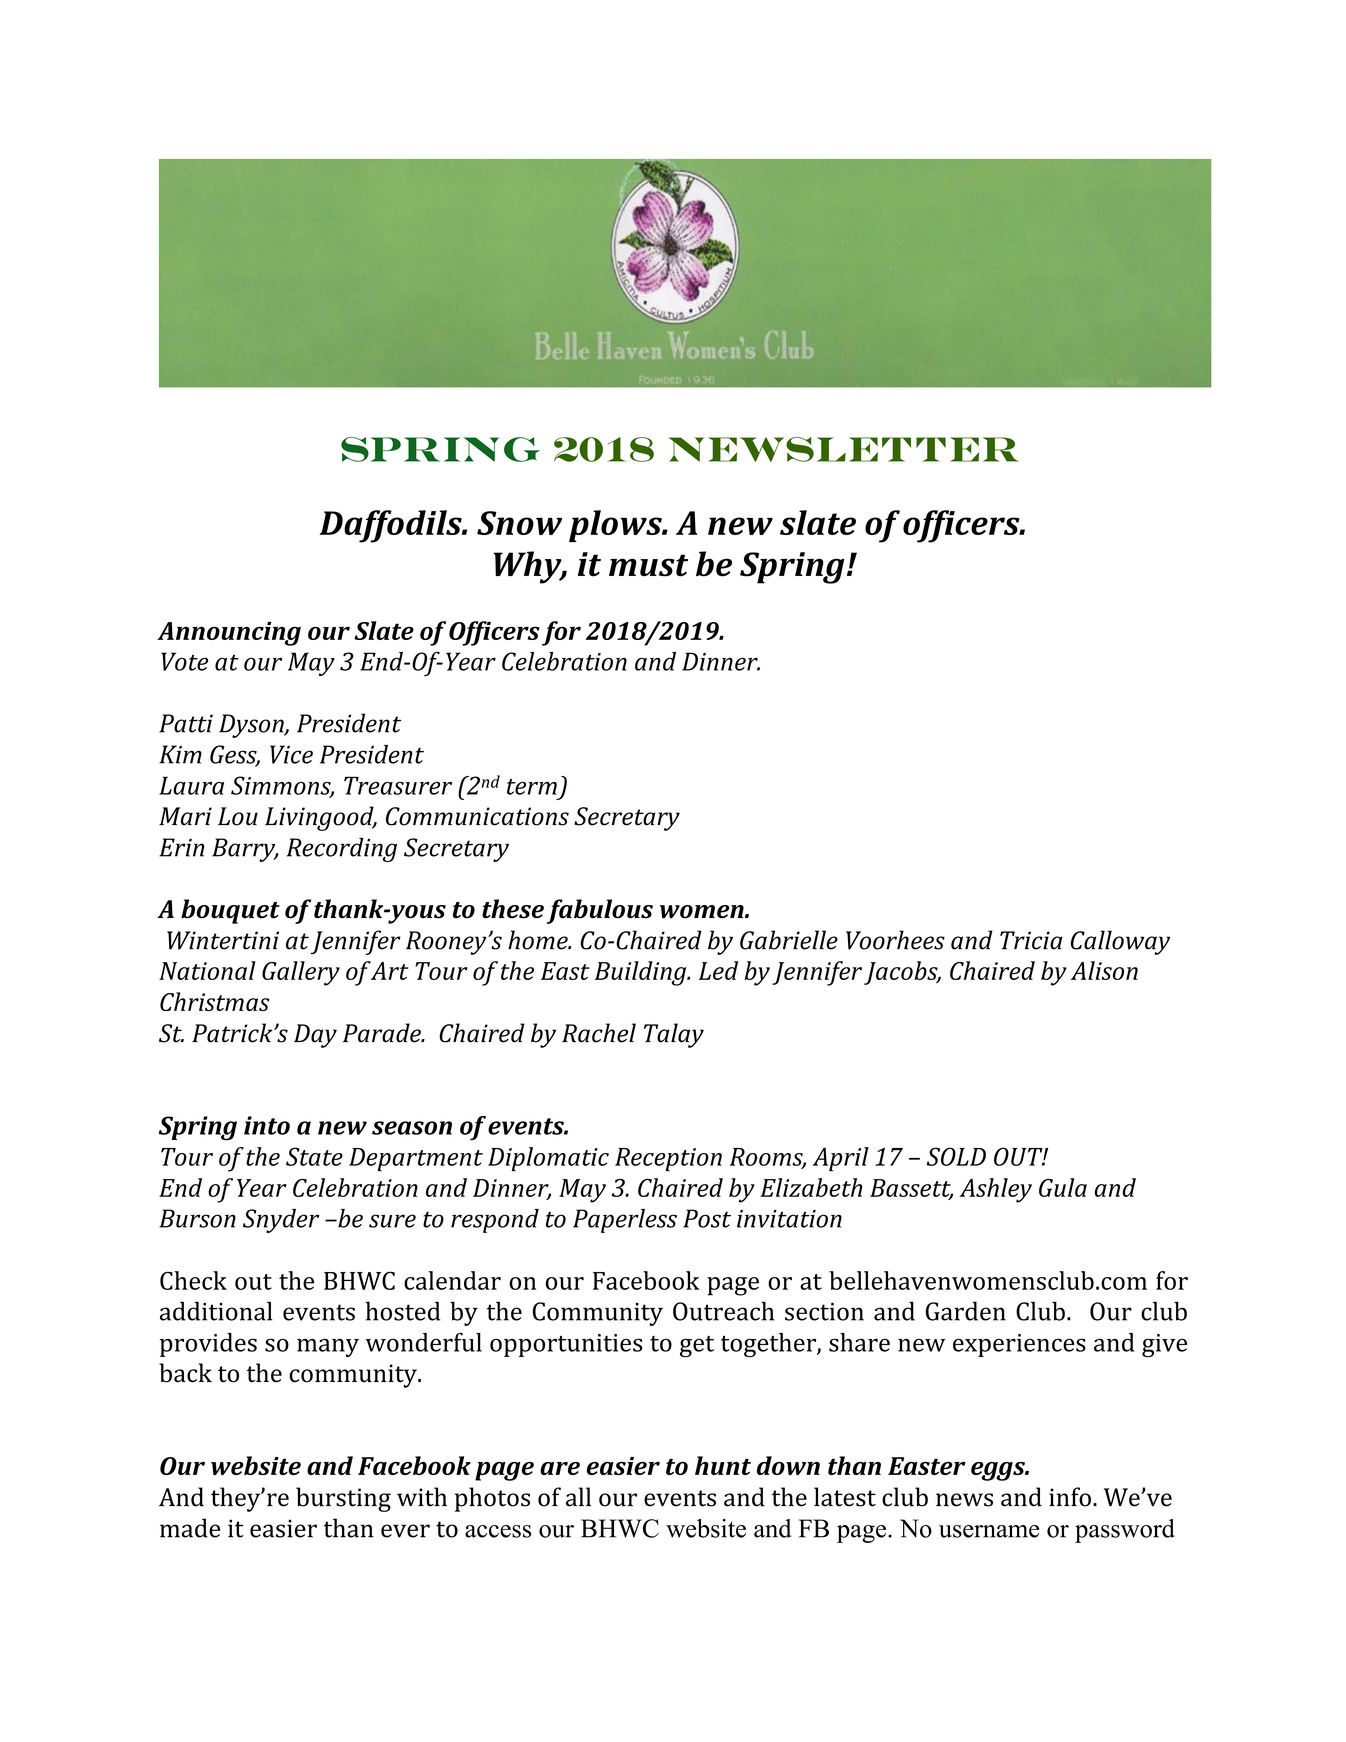 The image size is (1346, 1742). Describe the element at coordinates (343, 1499) in the document. I see `bursting` at that location.
